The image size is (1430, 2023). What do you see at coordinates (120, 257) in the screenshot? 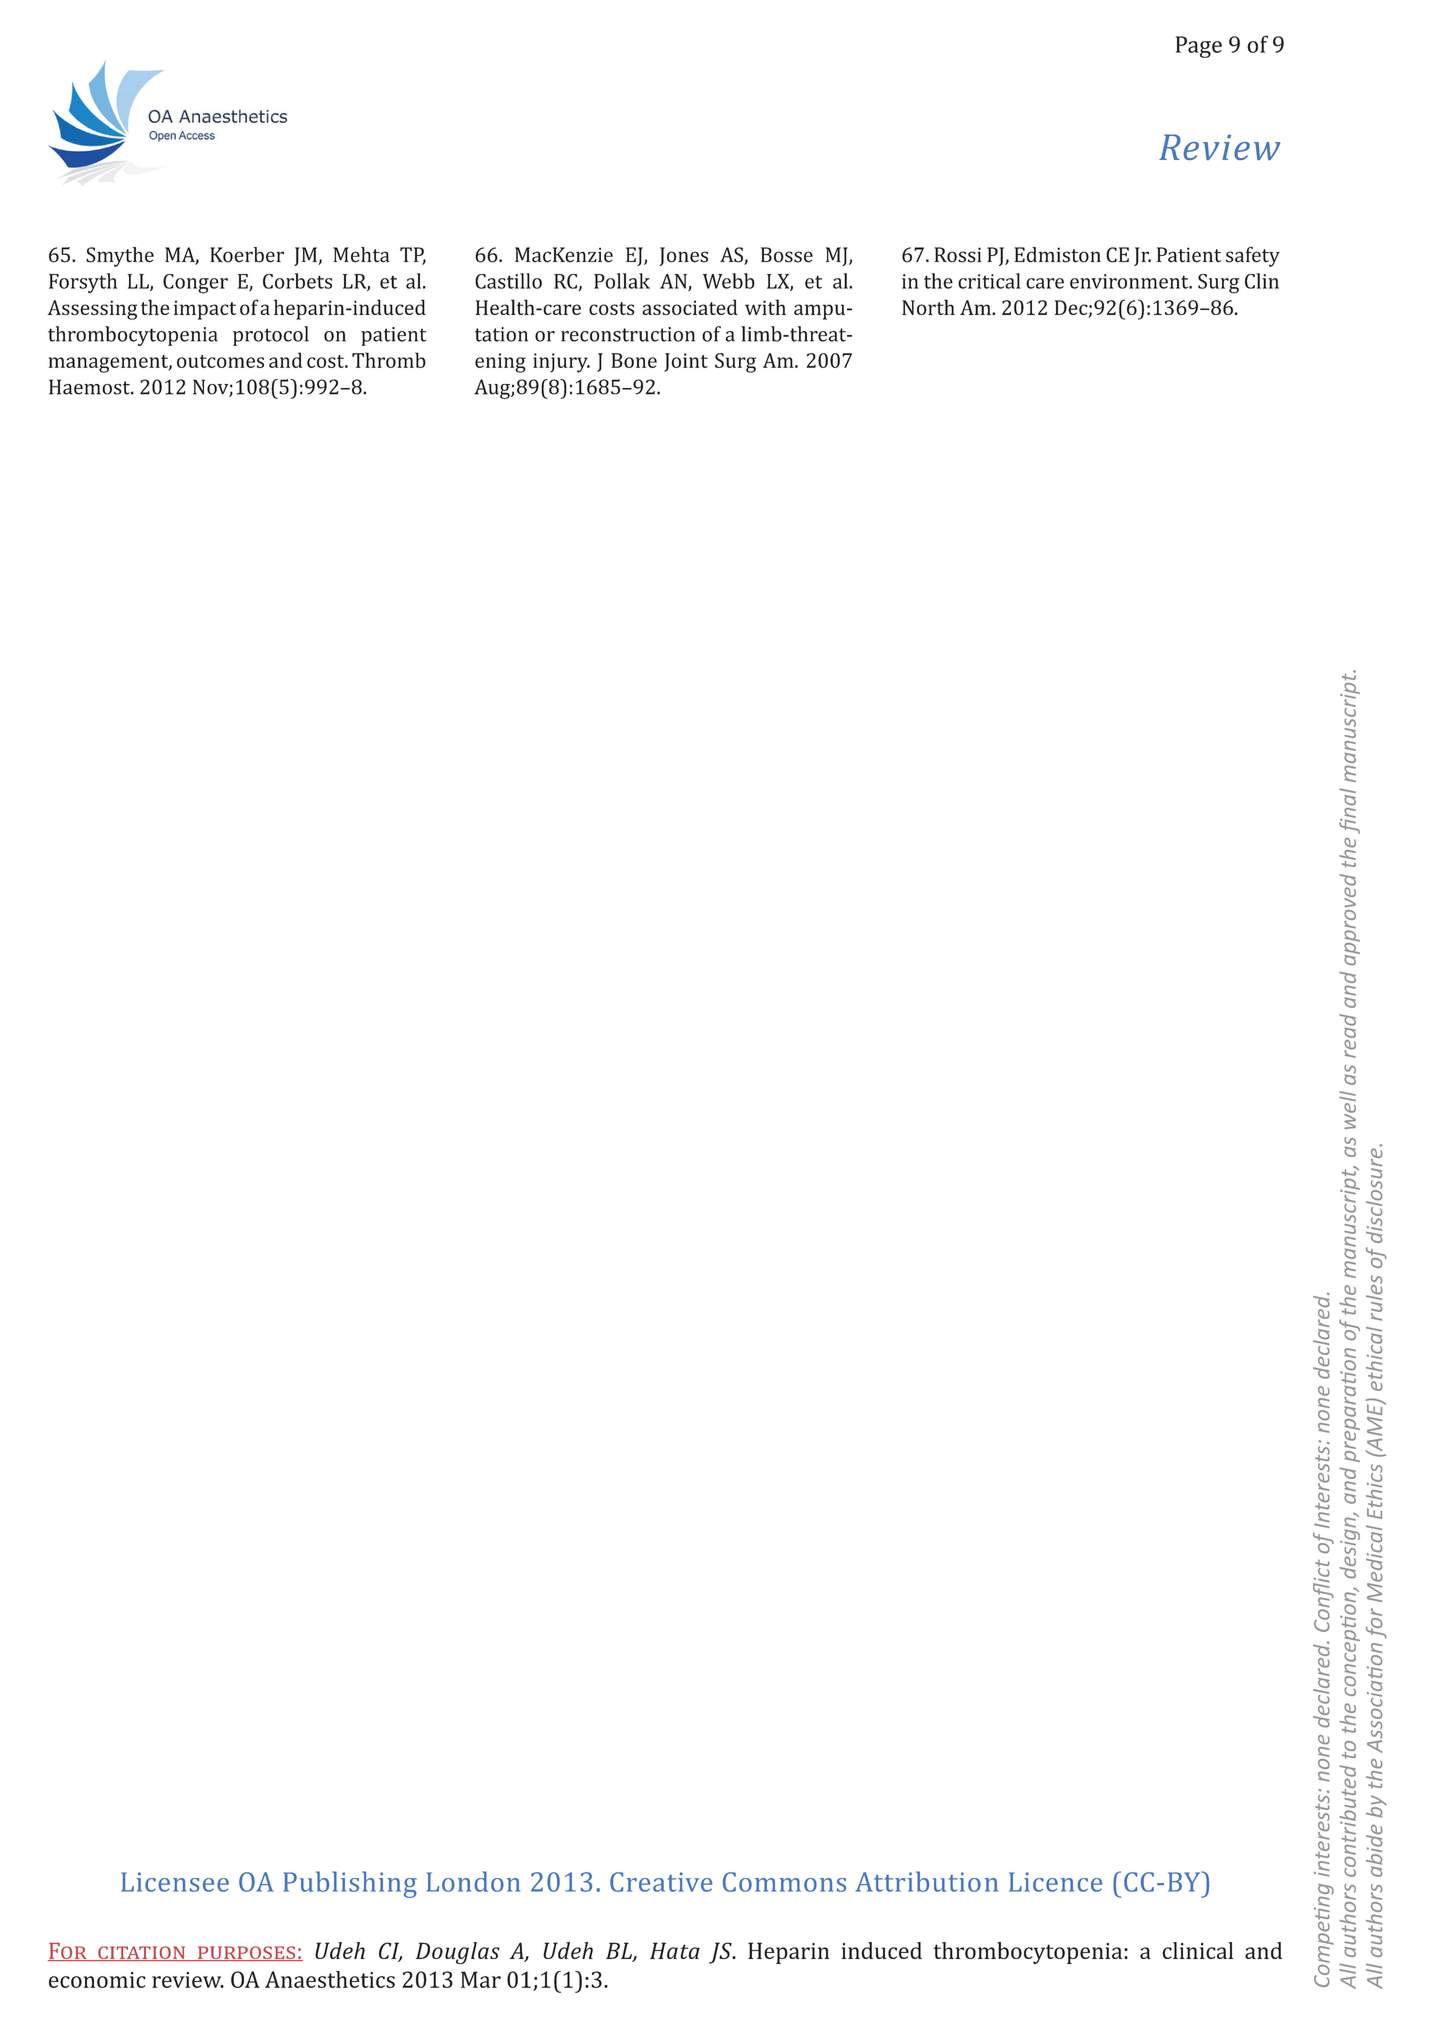
I see `Smythe` at bounding box center [120, 257].
